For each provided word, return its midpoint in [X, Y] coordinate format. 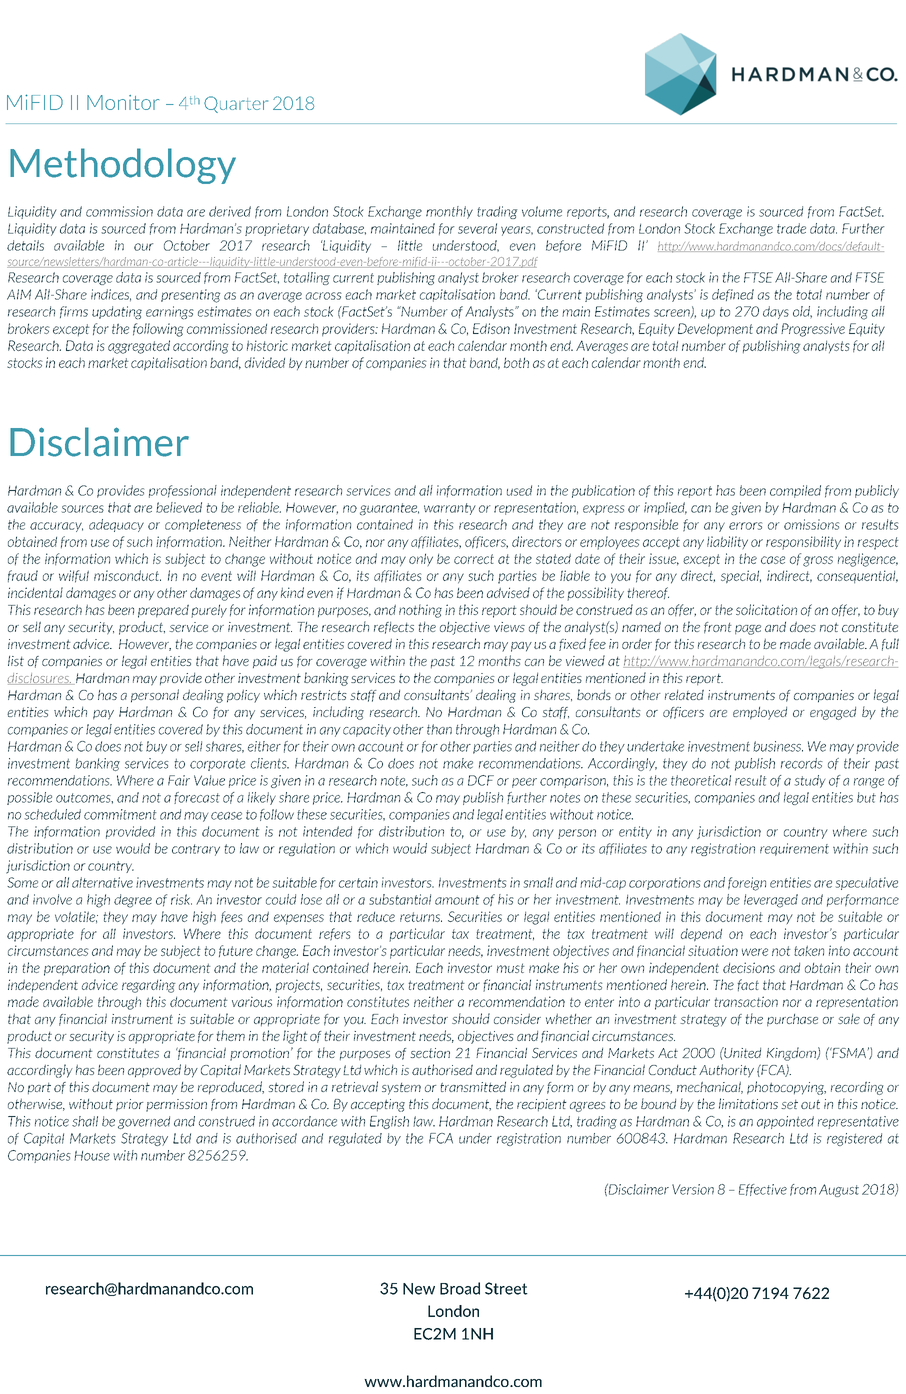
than [439, 729]
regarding [148, 986]
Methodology [123, 166]
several [477, 228]
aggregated [139, 347]
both [516, 362]
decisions [749, 967]
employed [760, 713]
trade [791, 228]
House [92, 1156]
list [16, 661]
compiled [795, 491]
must [511, 968]
